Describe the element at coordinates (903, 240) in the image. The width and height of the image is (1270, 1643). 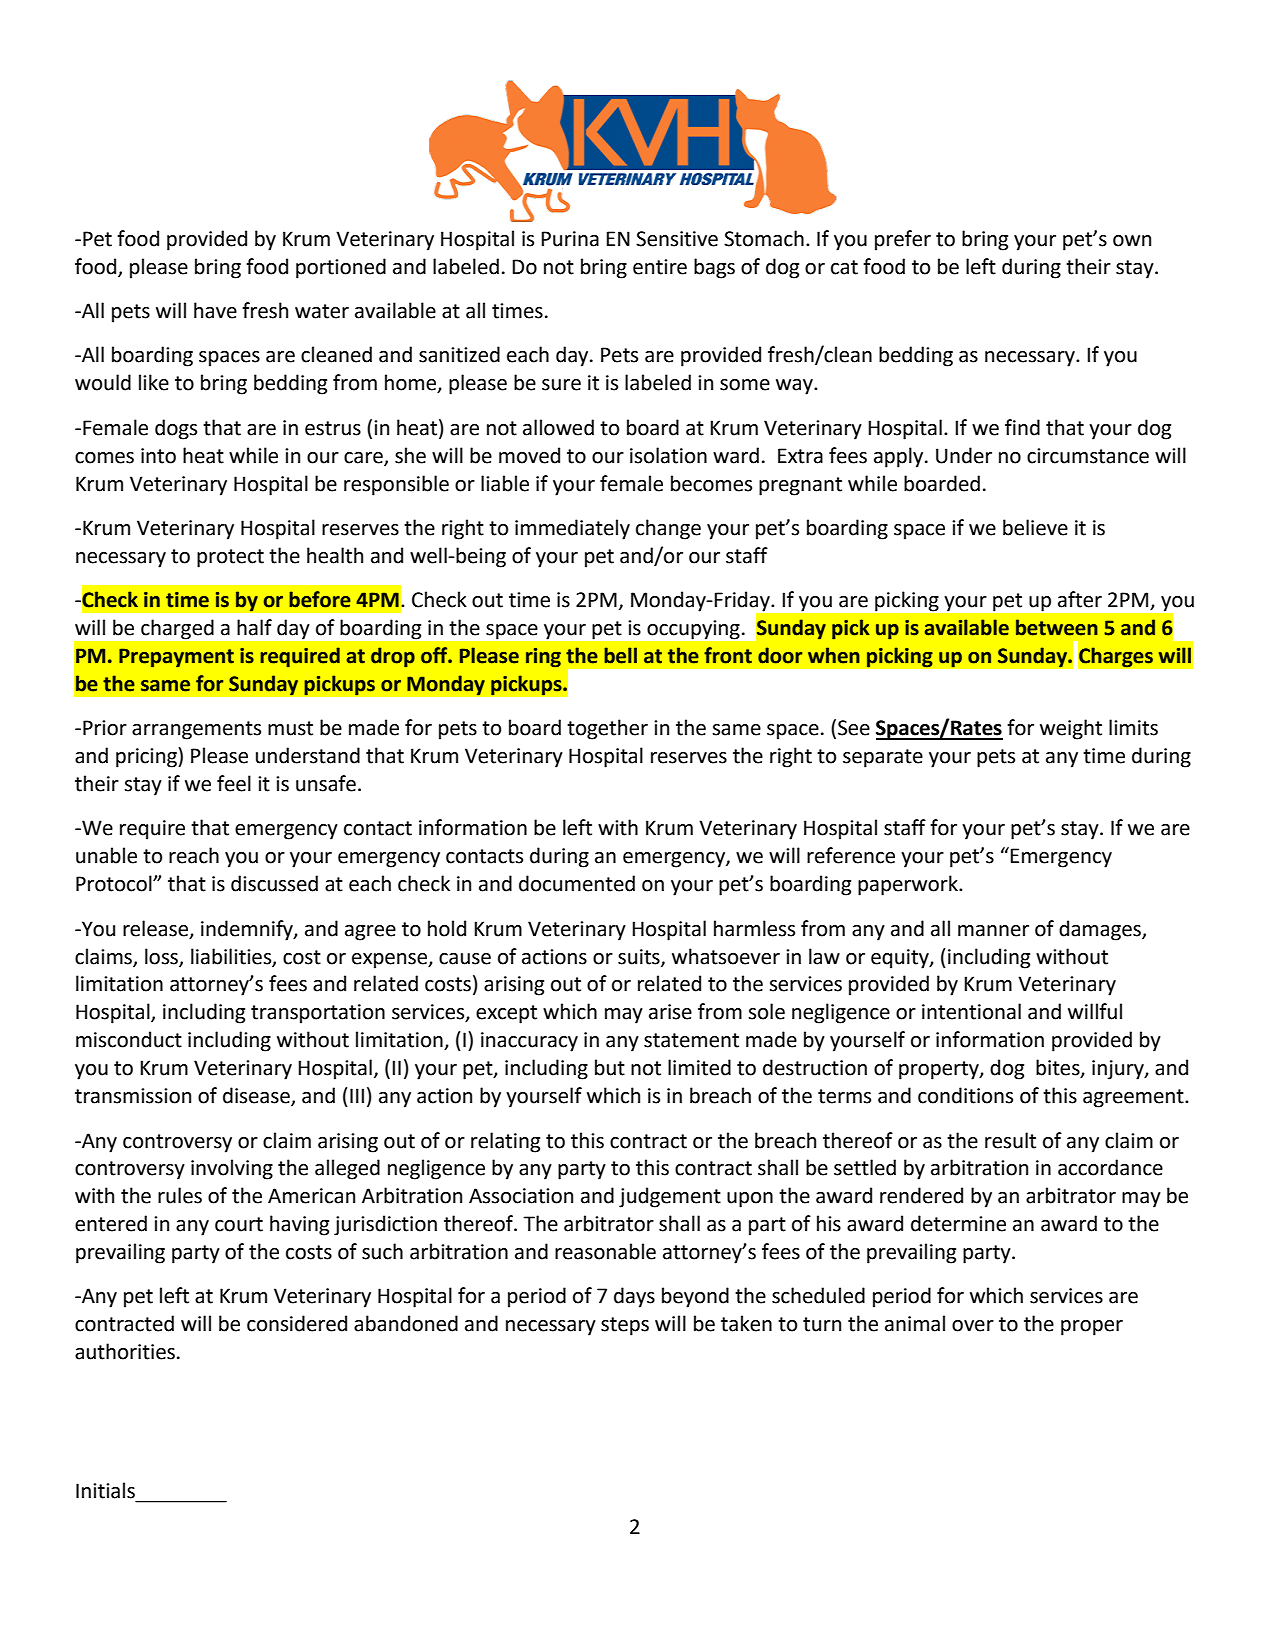
I see `prefer` at that location.
